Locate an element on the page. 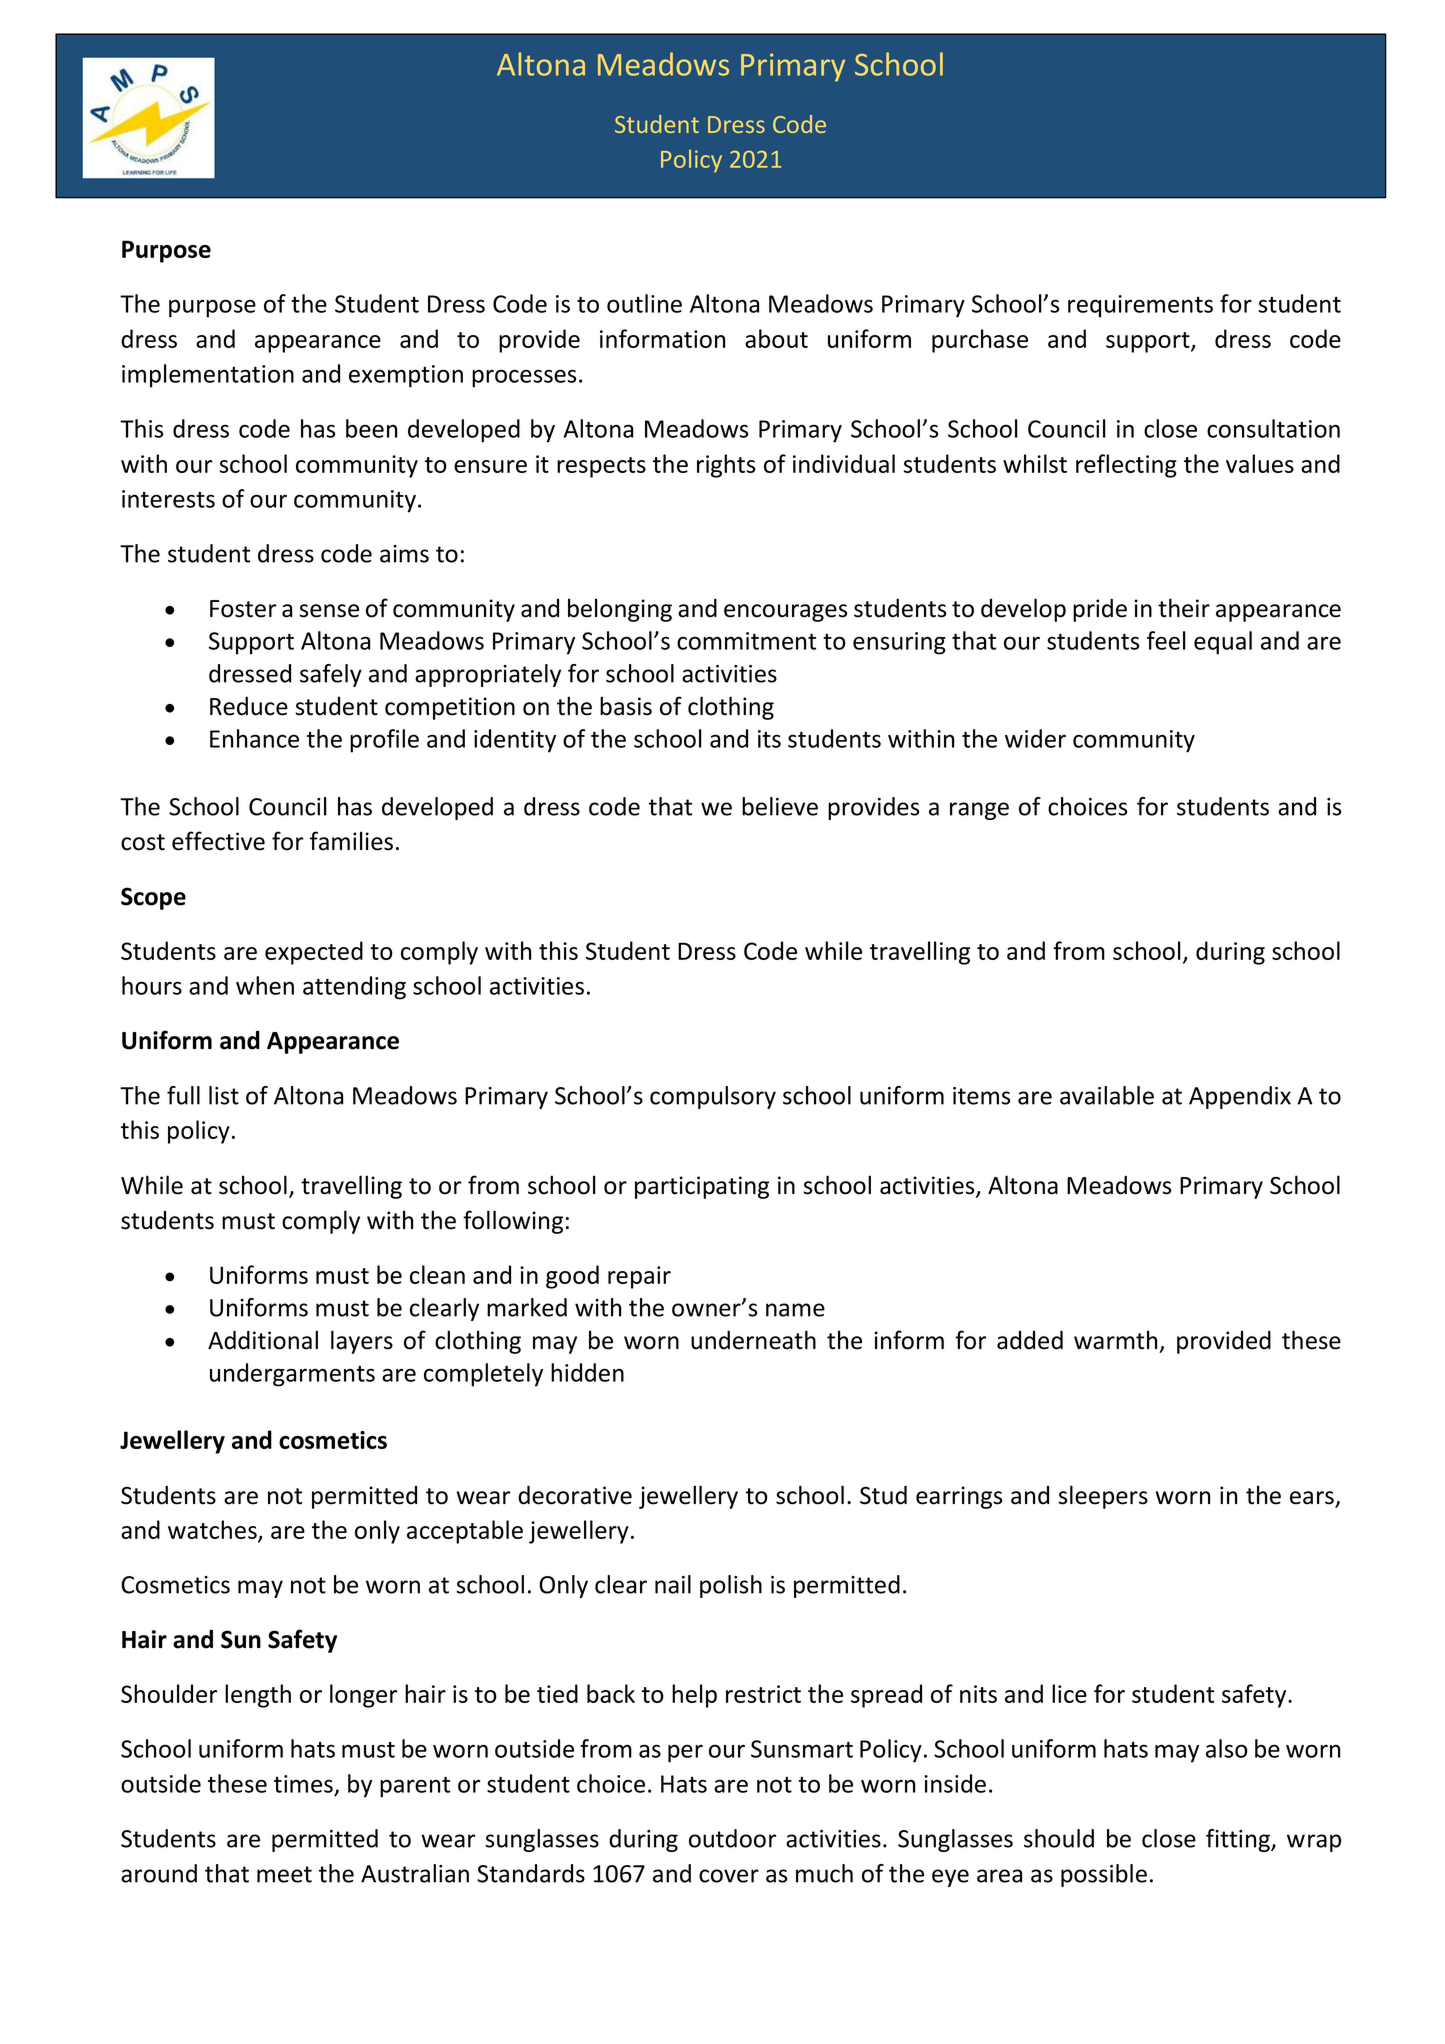 The width and height of the document is (1445, 2044). compulsory is located at coordinates (713, 1097).
